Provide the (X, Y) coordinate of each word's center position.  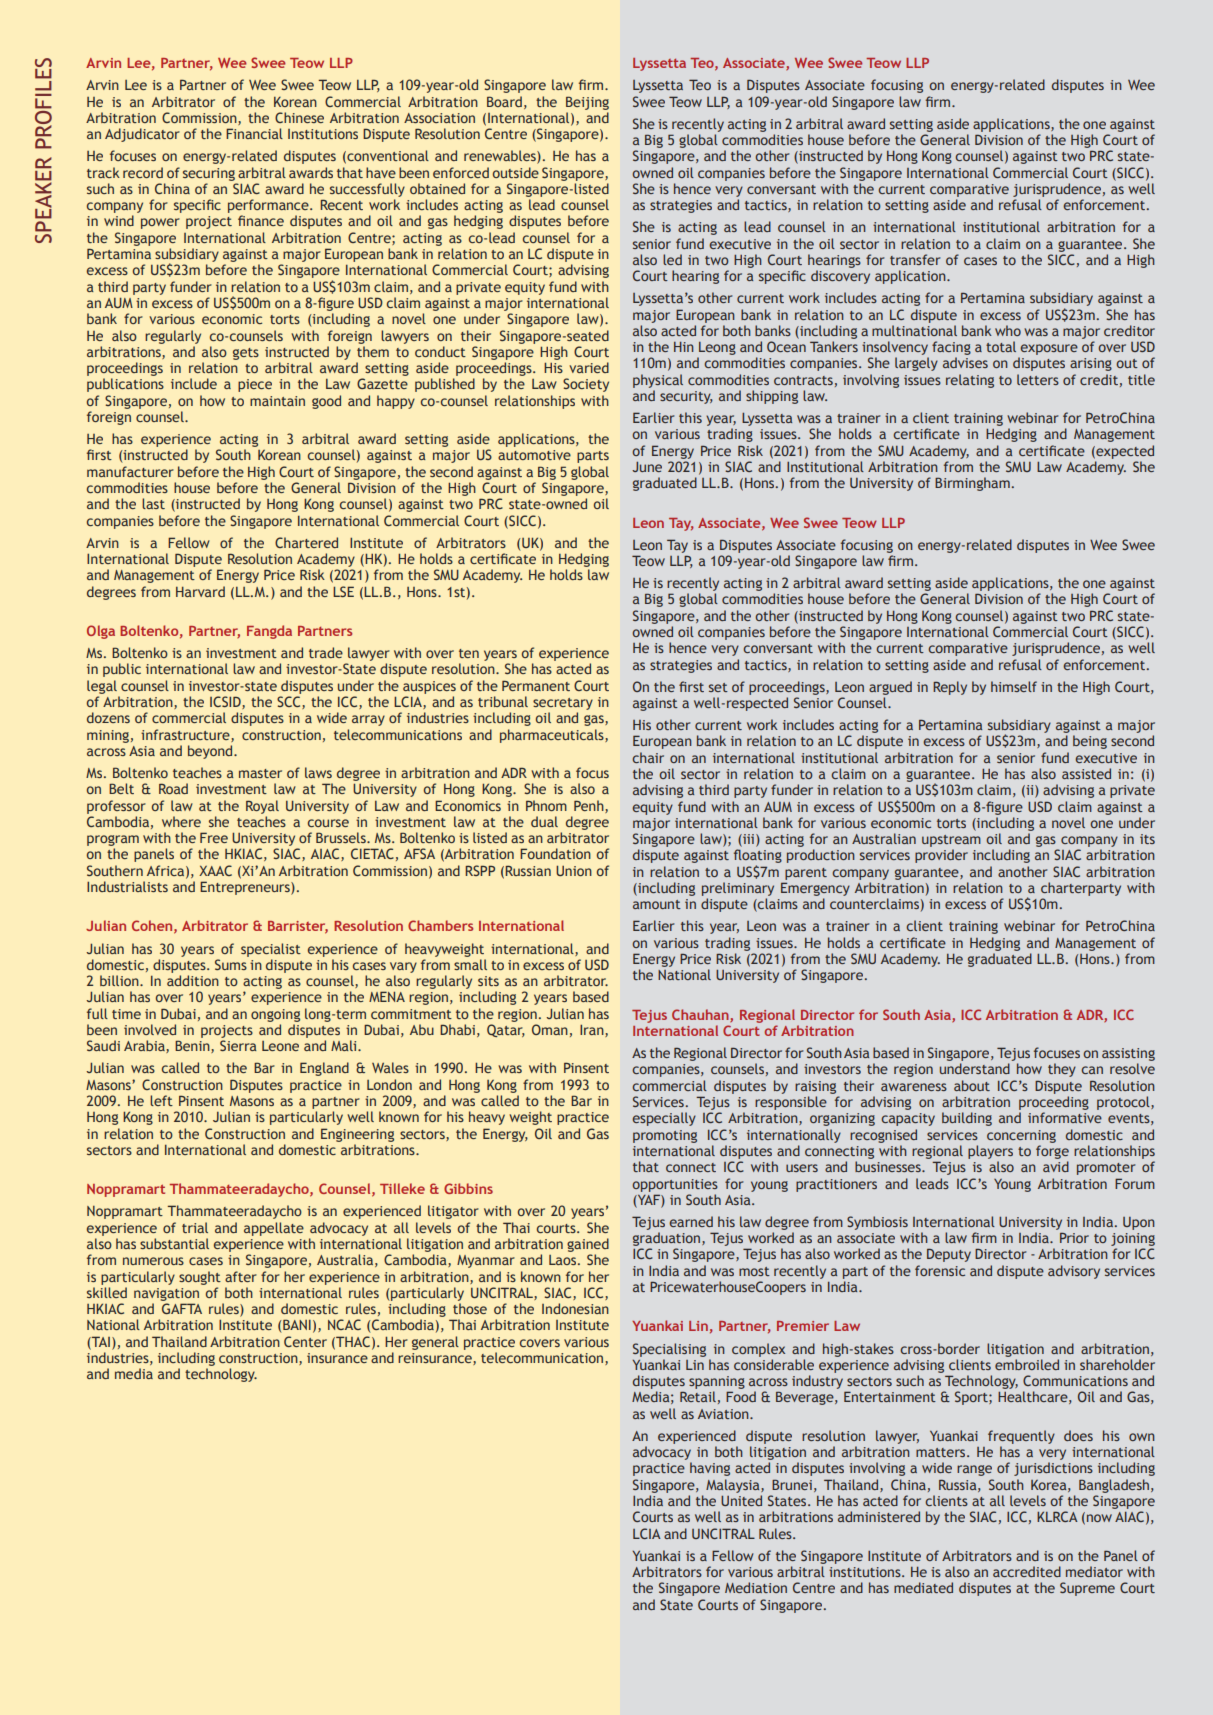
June (647, 467)
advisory (1074, 1272)
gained (588, 1245)
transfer (915, 259)
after (241, 1276)
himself (1014, 686)
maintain (277, 401)
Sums (231, 964)
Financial (254, 133)
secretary (563, 704)
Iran (593, 1030)
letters (1038, 379)
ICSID (226, 702)
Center (305, 1341)
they (1062, 1070)
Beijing (587, 103)
